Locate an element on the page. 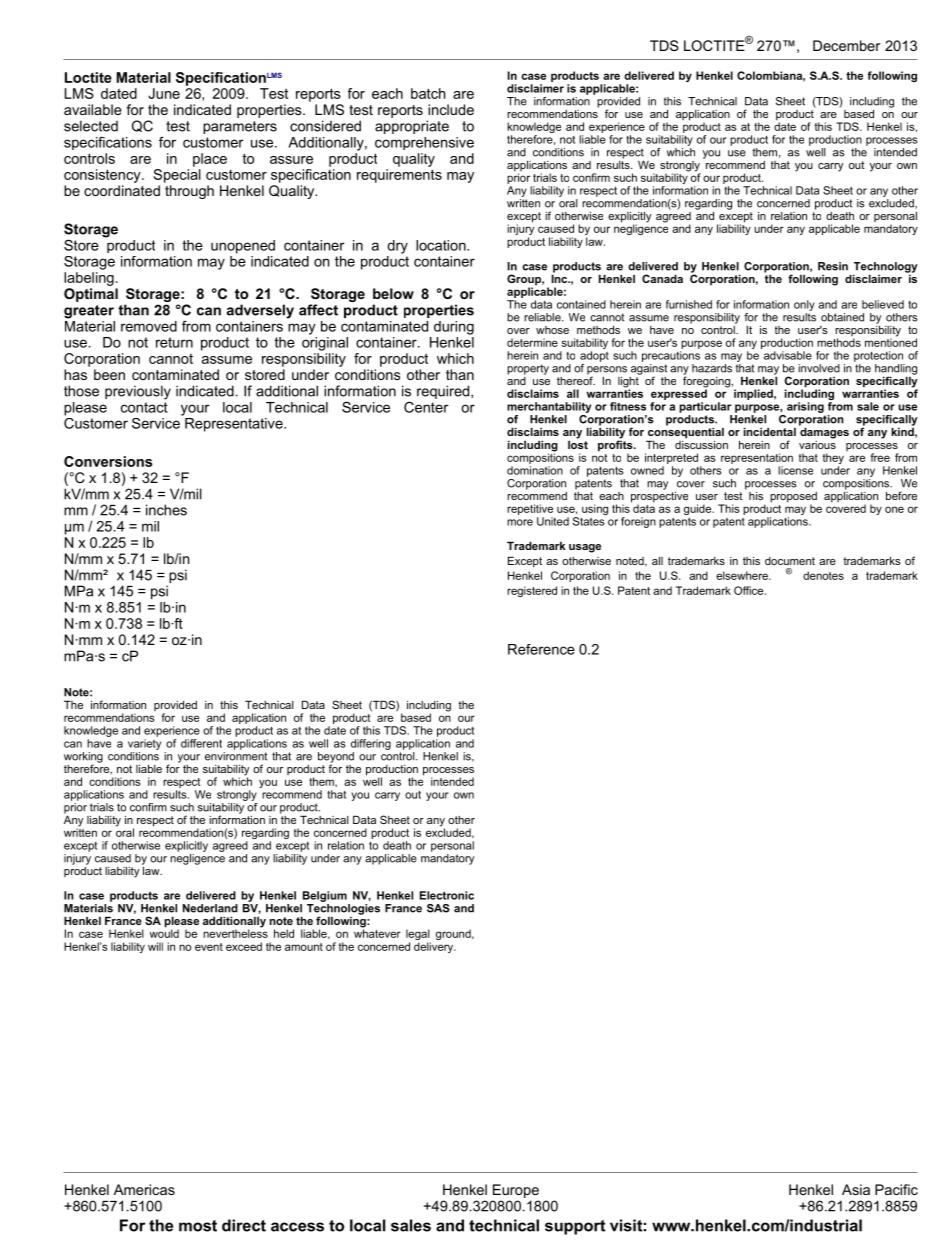 The width and height of the image is (952, 1247). include is located at coordinates (451, 109).
